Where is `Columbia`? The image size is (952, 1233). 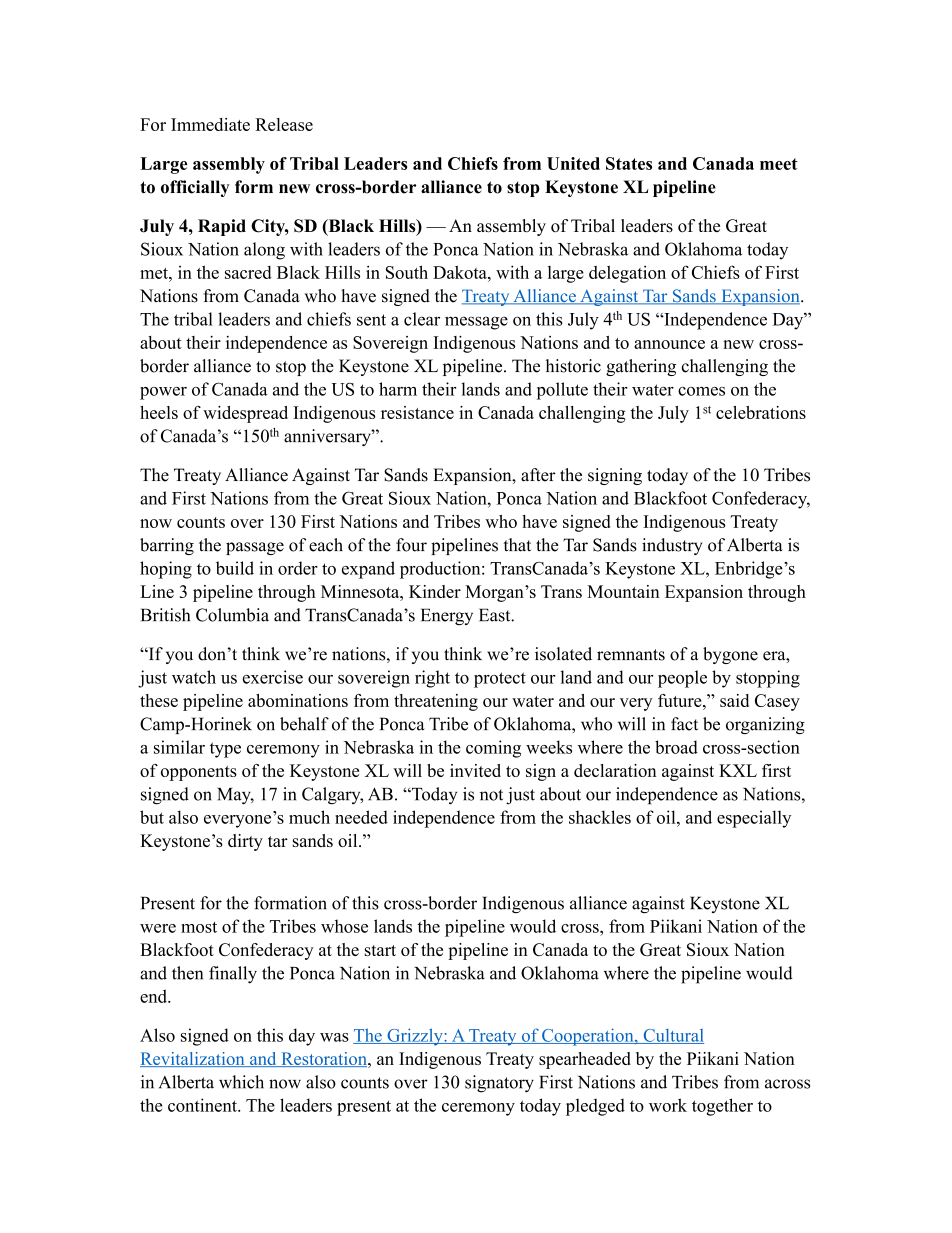
Columbia is located at coordinates (232, 615).
